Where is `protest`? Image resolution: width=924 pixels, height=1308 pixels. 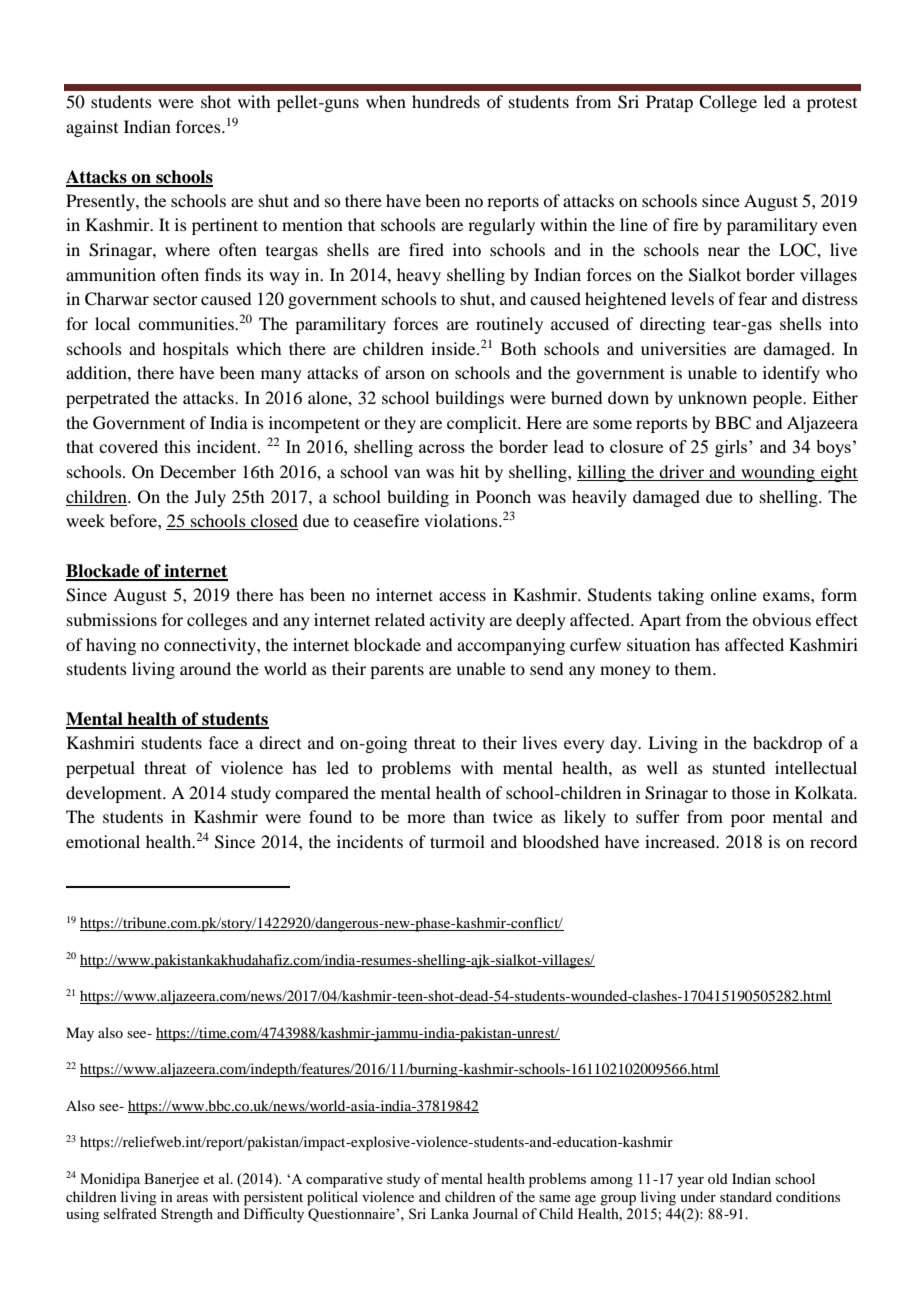
protest is located at coordinates (832, 104).
